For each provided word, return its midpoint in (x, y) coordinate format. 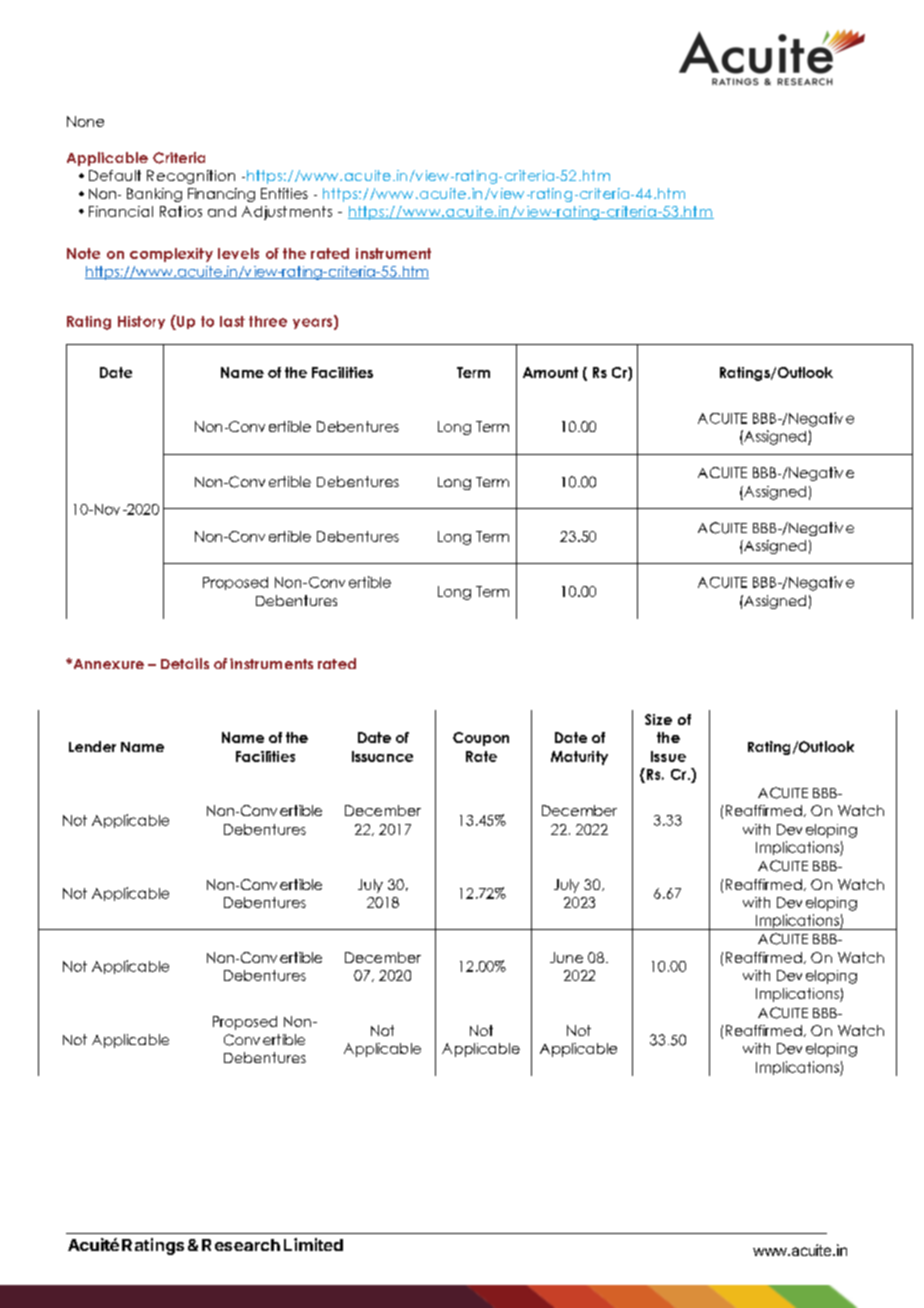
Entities (284, 193)
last (232, 321)
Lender (92, 746)
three (268, 321)
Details (185, 663)
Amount (550, 372)
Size (658, 719)
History (141, 322)
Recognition (191, 177)
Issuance (382, 756)
